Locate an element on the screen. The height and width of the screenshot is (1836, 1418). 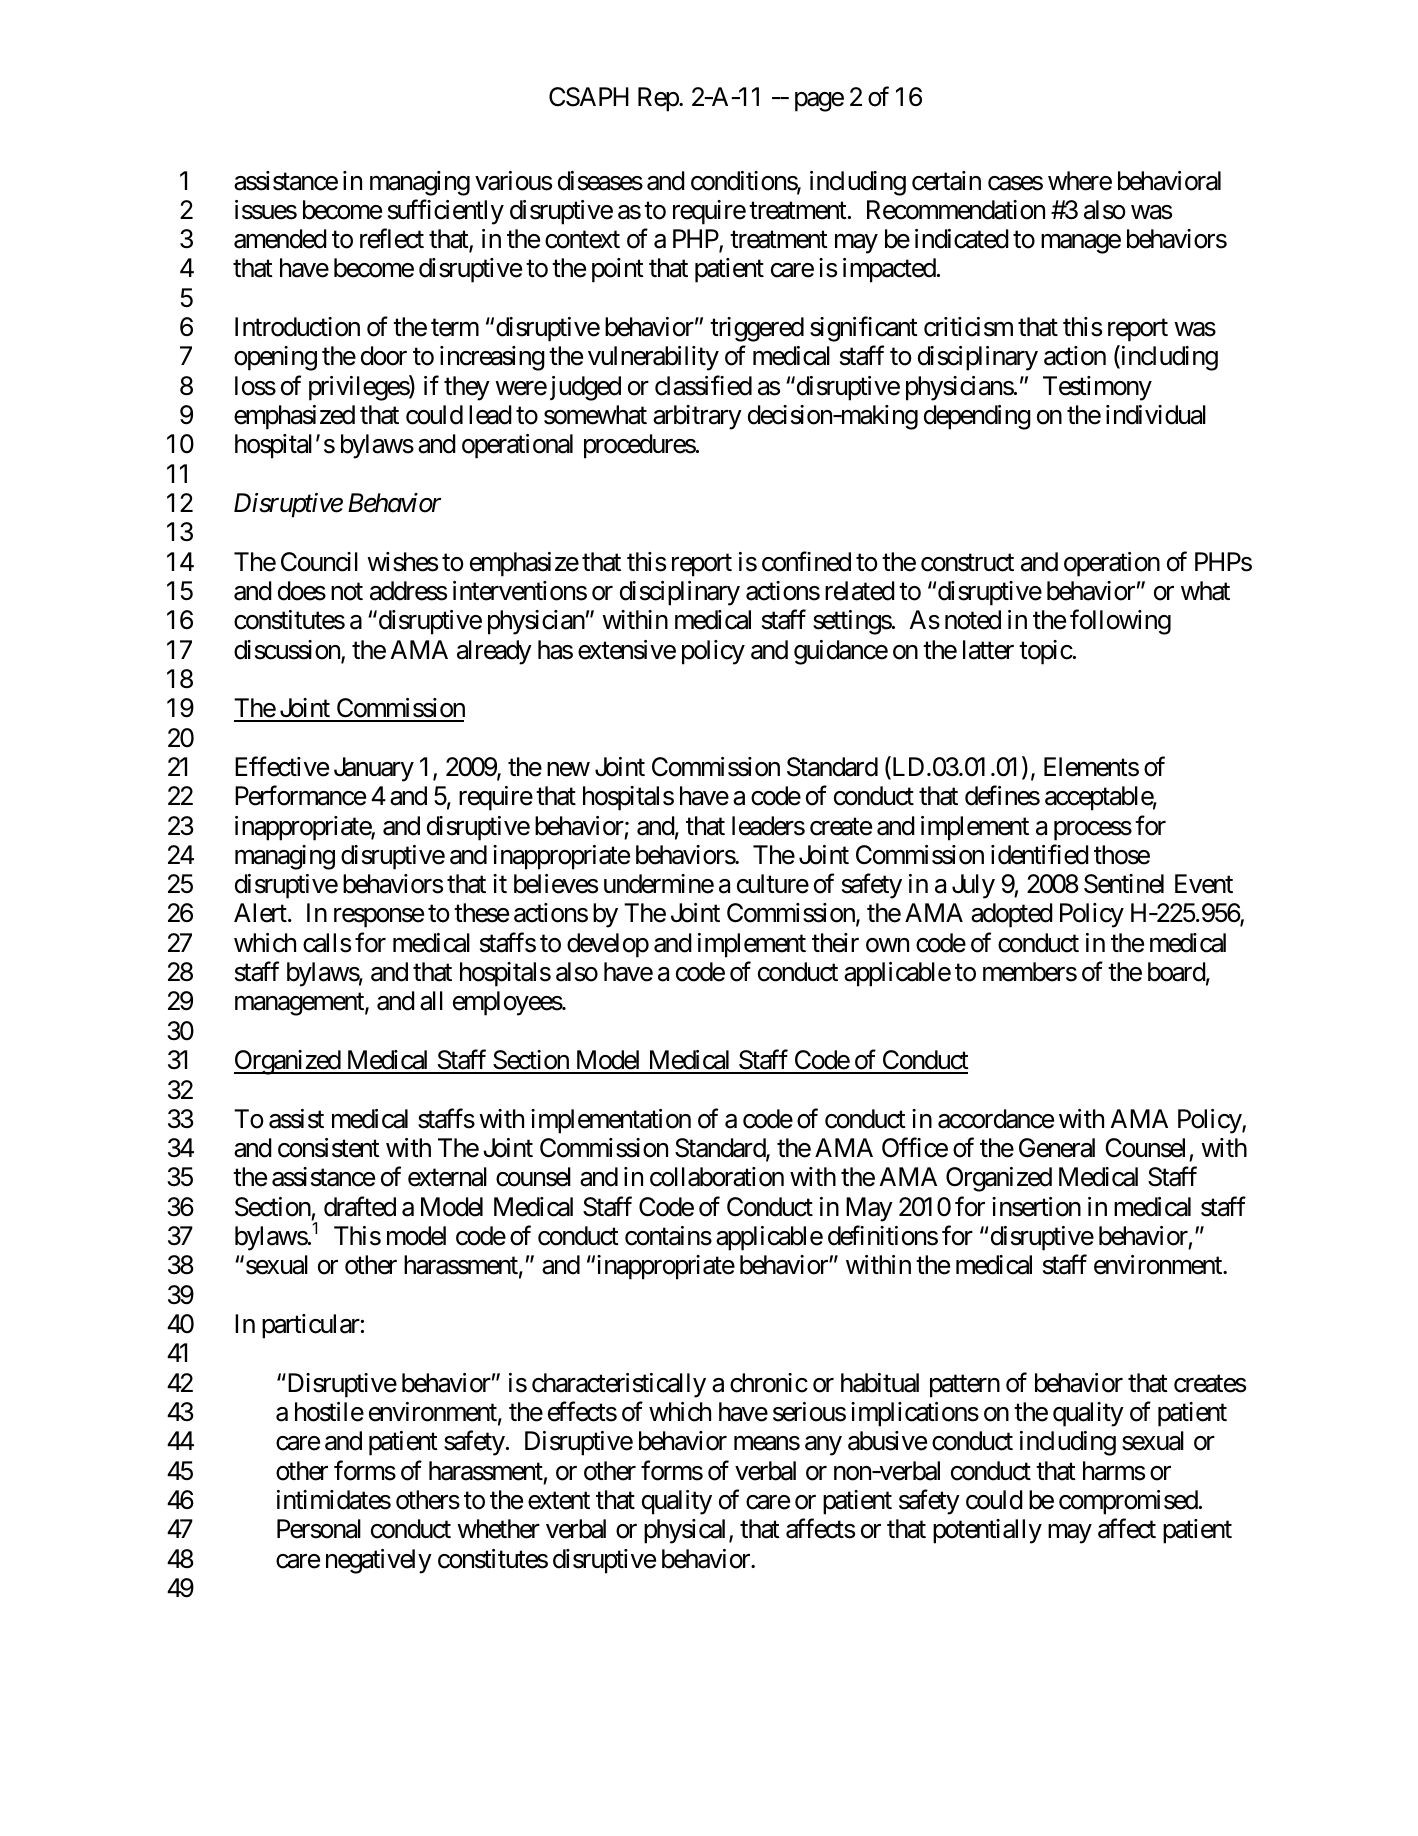
Sentinel is located at coordinates (1124, 884).
